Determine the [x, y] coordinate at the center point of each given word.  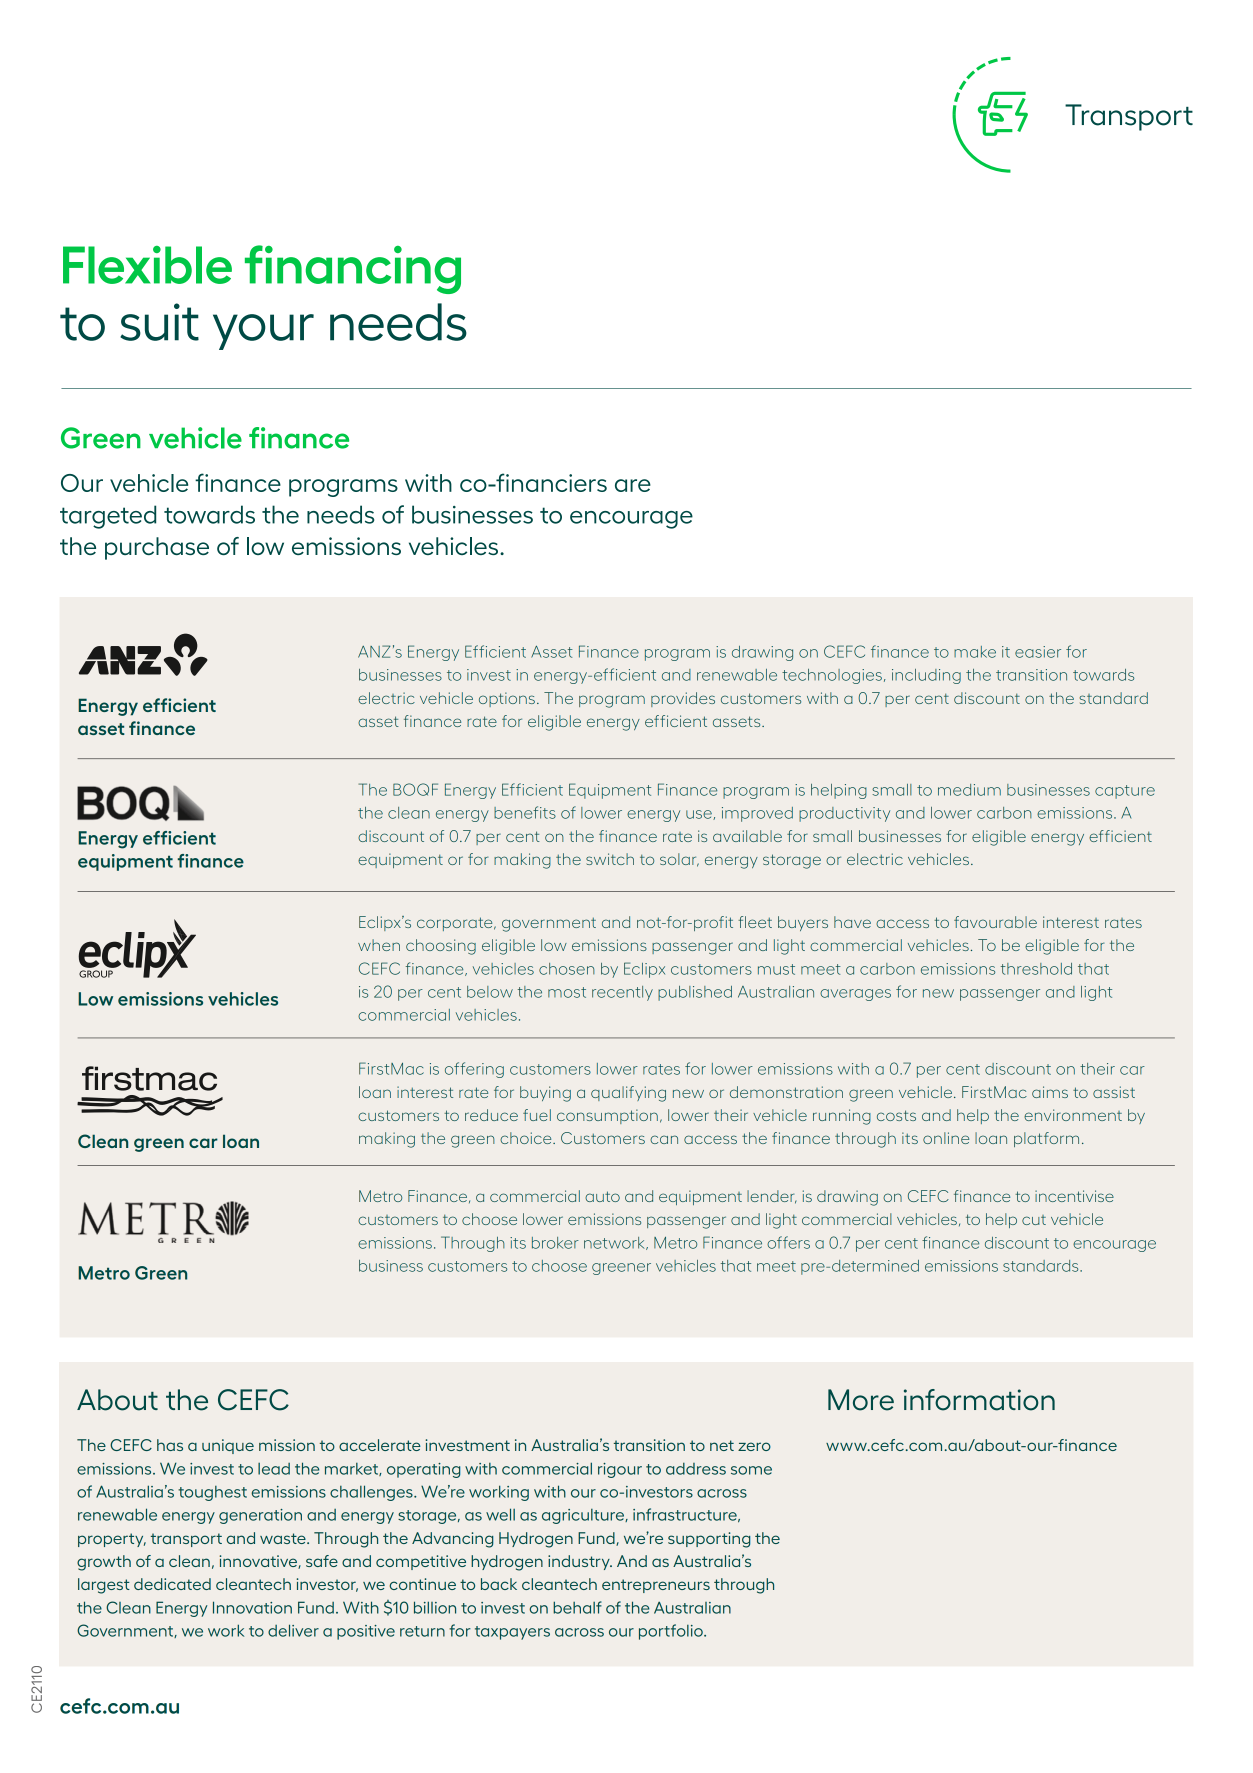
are [633, 485]
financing [353, 269]
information [979, 1400]
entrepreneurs [656, 1586]
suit [159, 322]
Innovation [252, 1607]
